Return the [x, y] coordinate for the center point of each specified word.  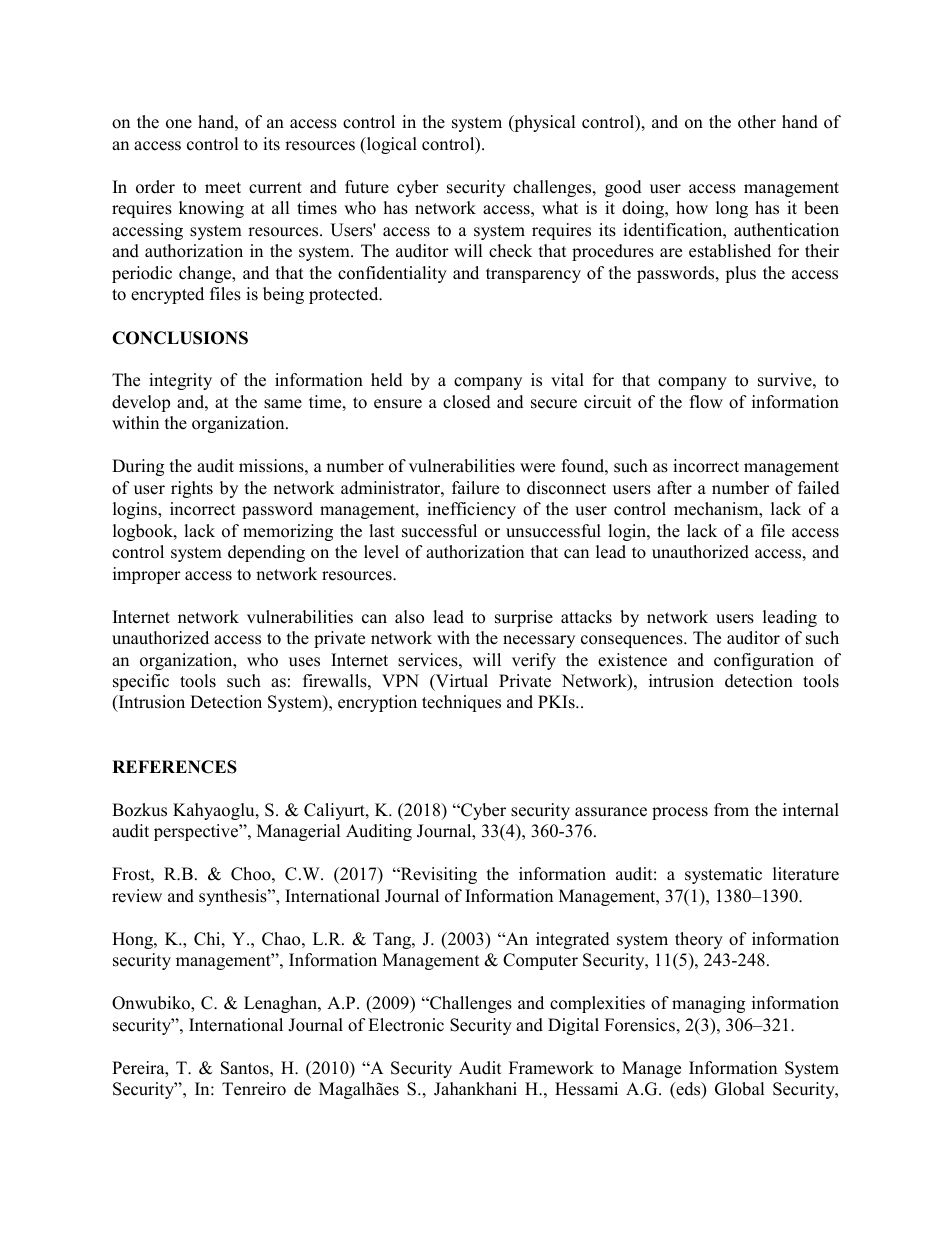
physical [543, 123]
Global [739, 1089]
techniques [461, 703]
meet [223, 188]
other [757, 122]
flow [706, 402]
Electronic [406, 1025]
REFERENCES [174, 767]
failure [475, 488]
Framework [551, 1068]
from [731, 810]
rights [192, 489]
